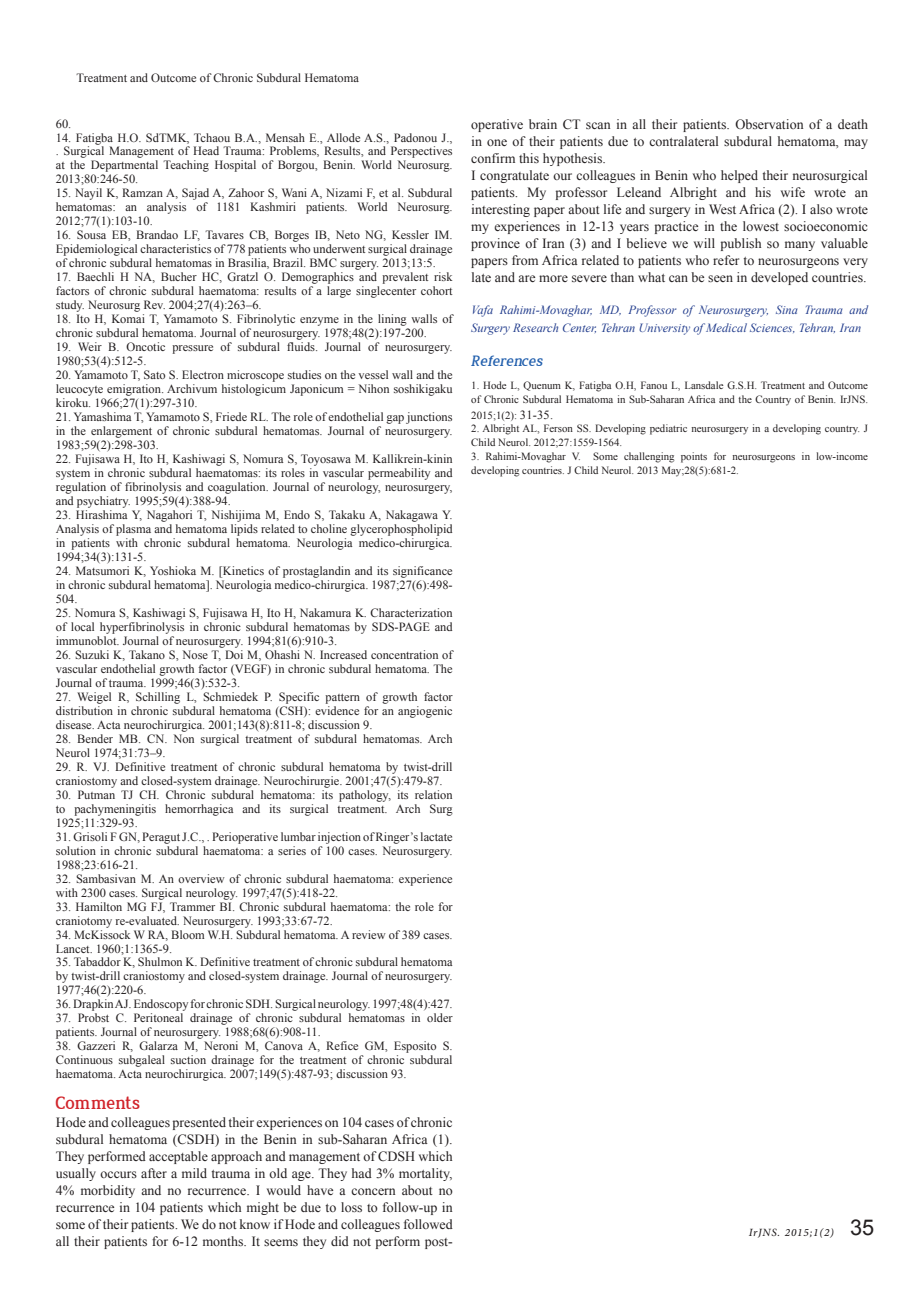 Image resolution: width=924 pixels, height=1308 pixels. I want to click on mortality, so click(425, 1174).
